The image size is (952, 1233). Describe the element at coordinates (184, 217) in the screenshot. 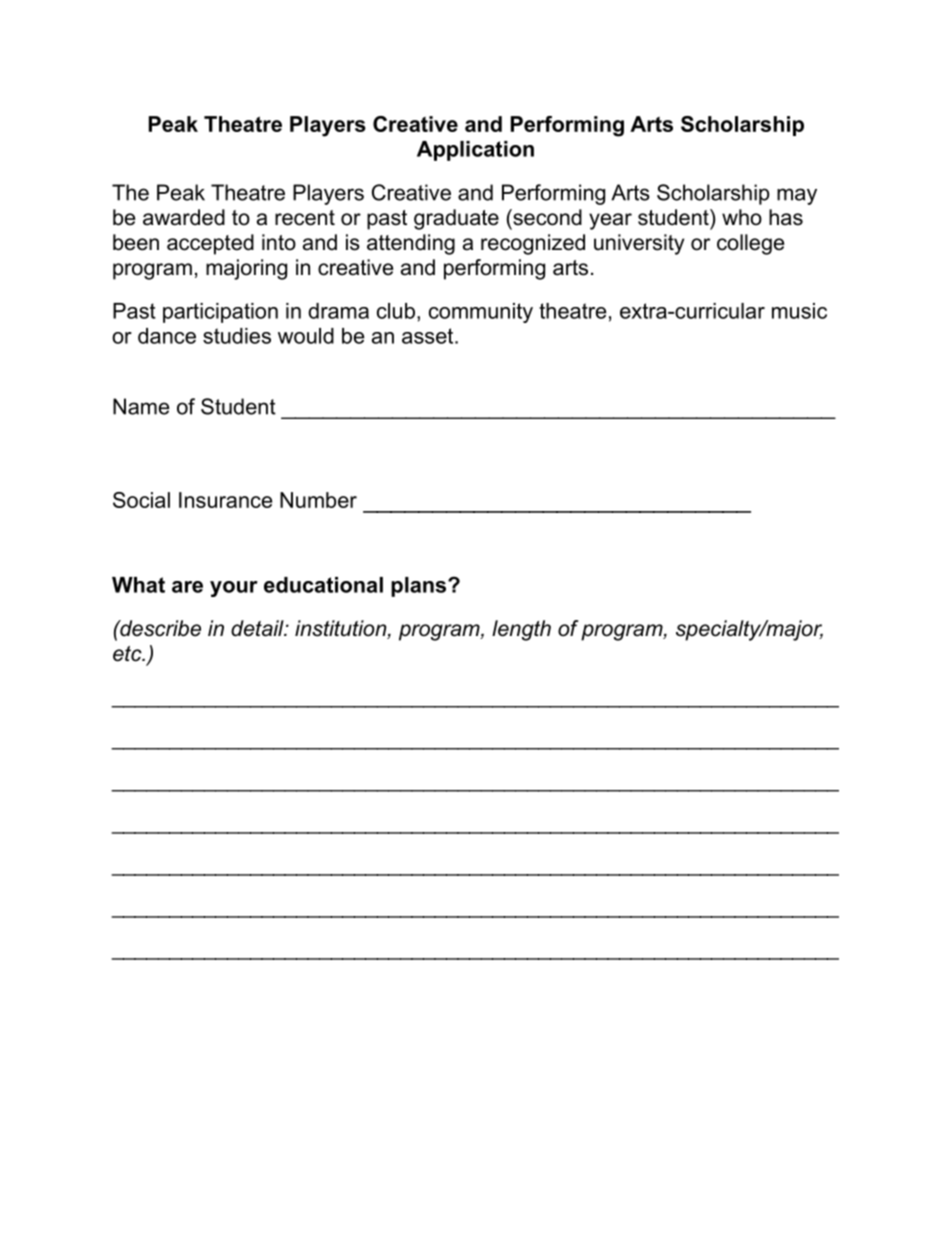

I see `awarded` at that location.
